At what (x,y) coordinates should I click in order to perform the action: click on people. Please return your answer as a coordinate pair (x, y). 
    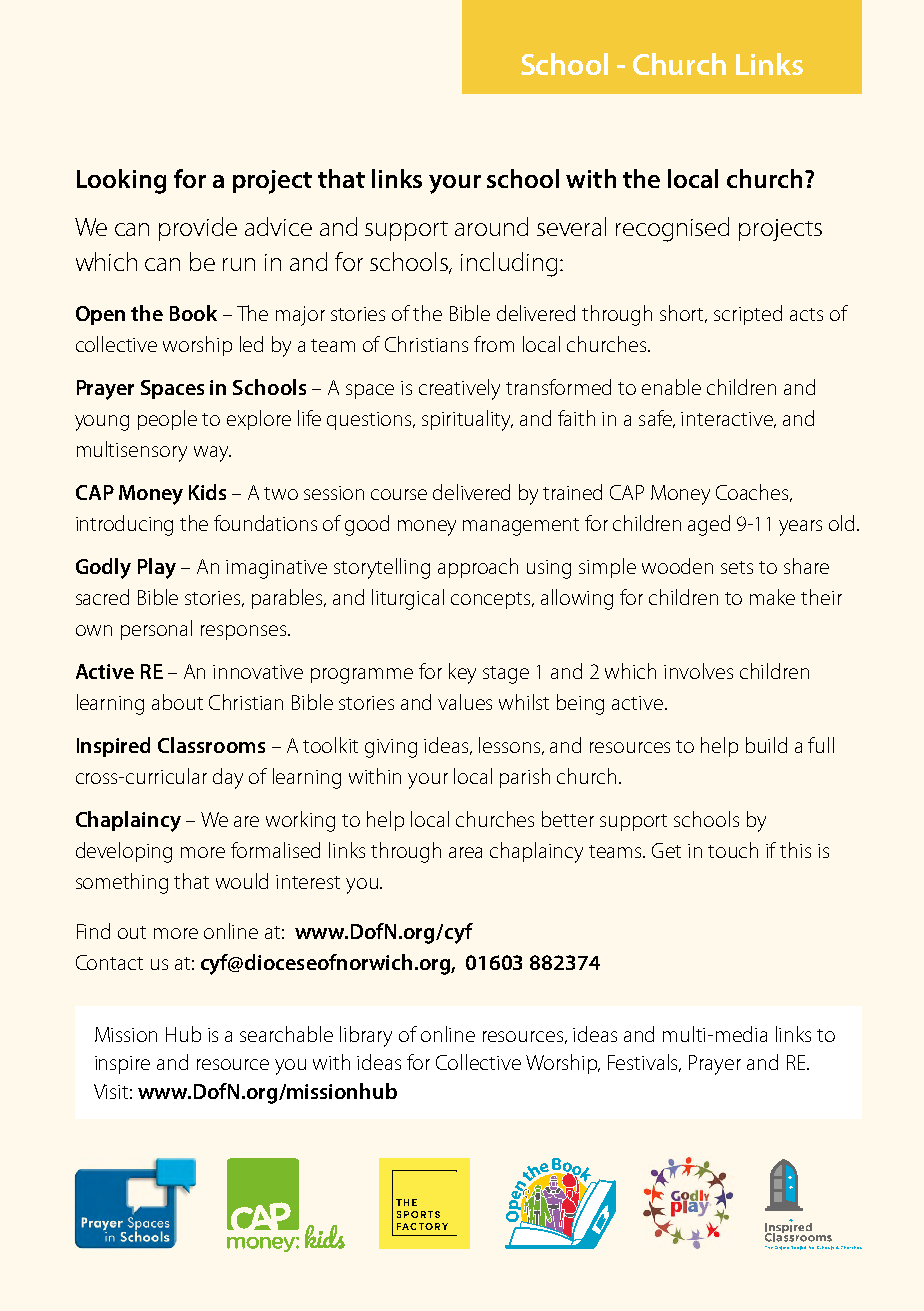
    Looking at the image, I should click on (167, 420).
